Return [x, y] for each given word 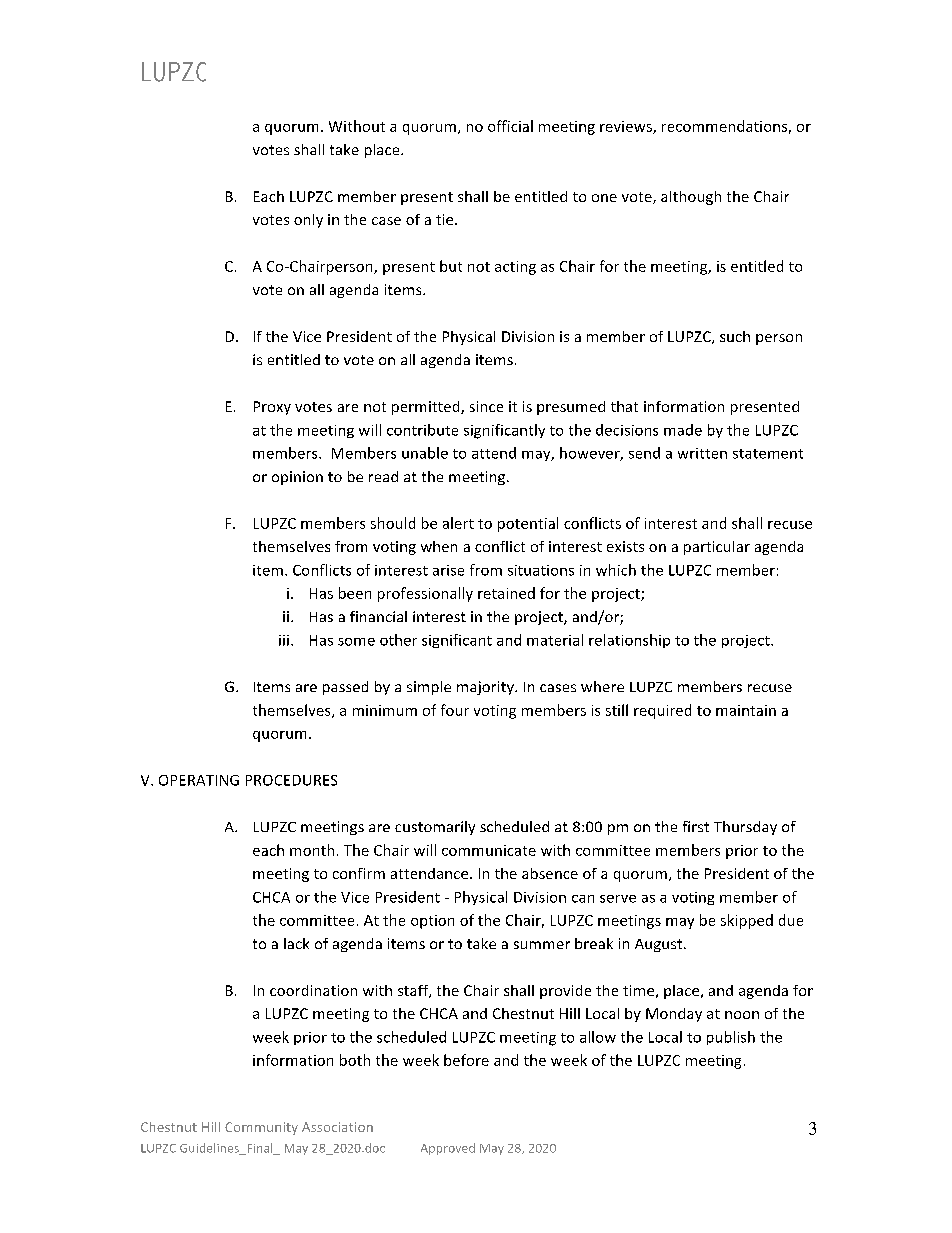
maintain [746, 710]
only [308, 221]
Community [261, 1128]
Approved [448, 1149]
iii [284, 640]
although [691, 198]
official [510, 126]
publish [731, 1038]
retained [506, 593]
